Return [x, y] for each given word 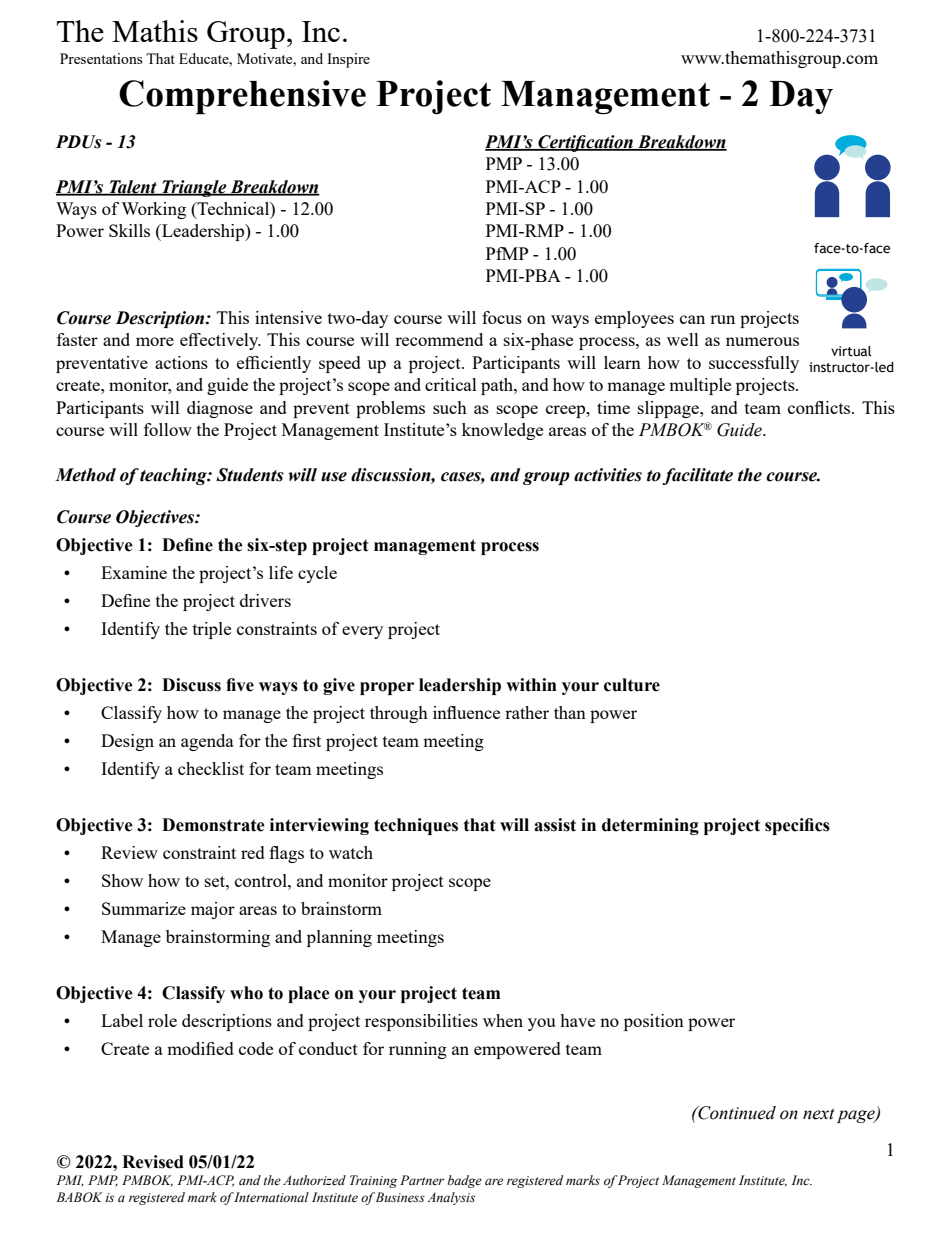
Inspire [348, 60]
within [531, 685]
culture [632, 685]
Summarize [144, 908]
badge [465, 1181]
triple [212, 630]
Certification [585, 143]
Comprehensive [242, 97]
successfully [754, 364]
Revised [153, 1162]
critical [451, 384]
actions [181, 362]
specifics [797, 826]
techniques [416, 826]
